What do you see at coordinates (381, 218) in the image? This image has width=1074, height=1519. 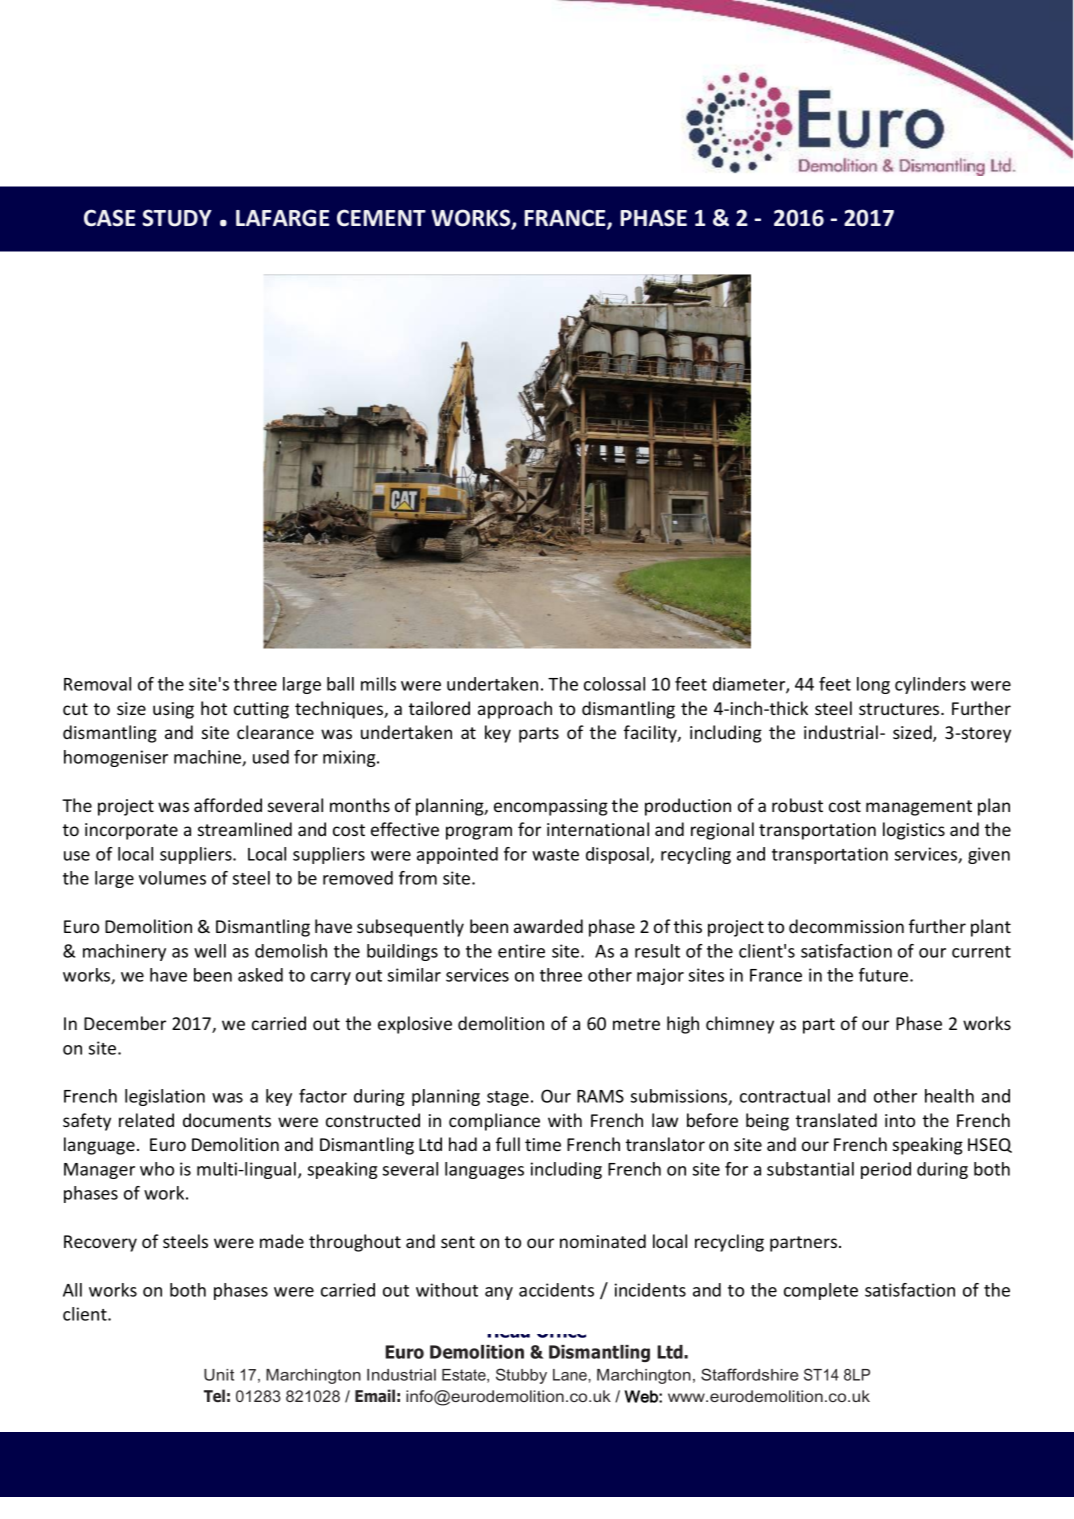 I see `CEMENT` at bounding box center [381, 218].
